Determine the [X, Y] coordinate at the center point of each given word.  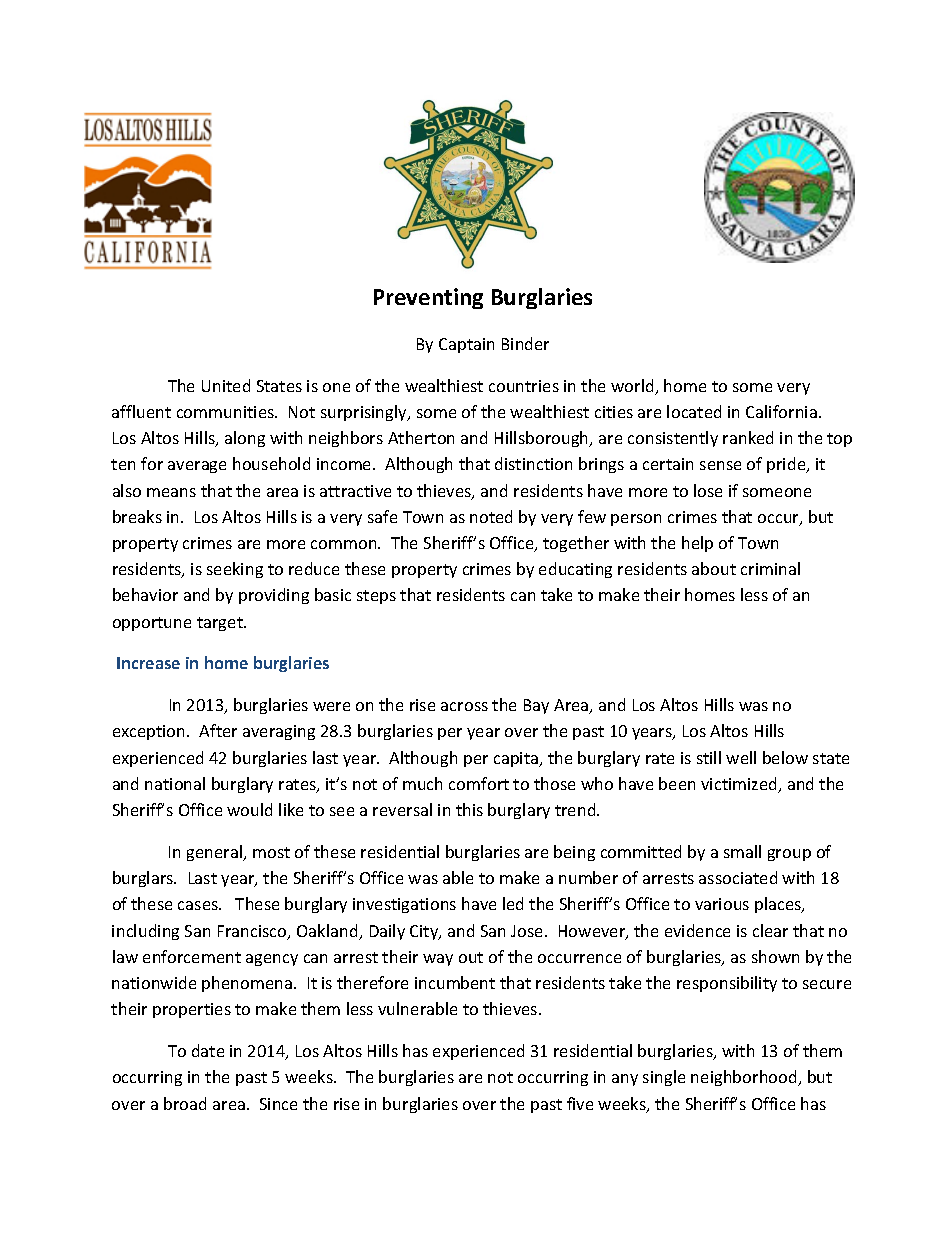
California [781, 411]
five [580, 1103]
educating [575, 570]
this [469, 809]
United [226, 385]
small [742, 851]
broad [185, 1103]
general [216, 853]
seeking [235, 570]
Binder [525, 343]
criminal [770, 568]
